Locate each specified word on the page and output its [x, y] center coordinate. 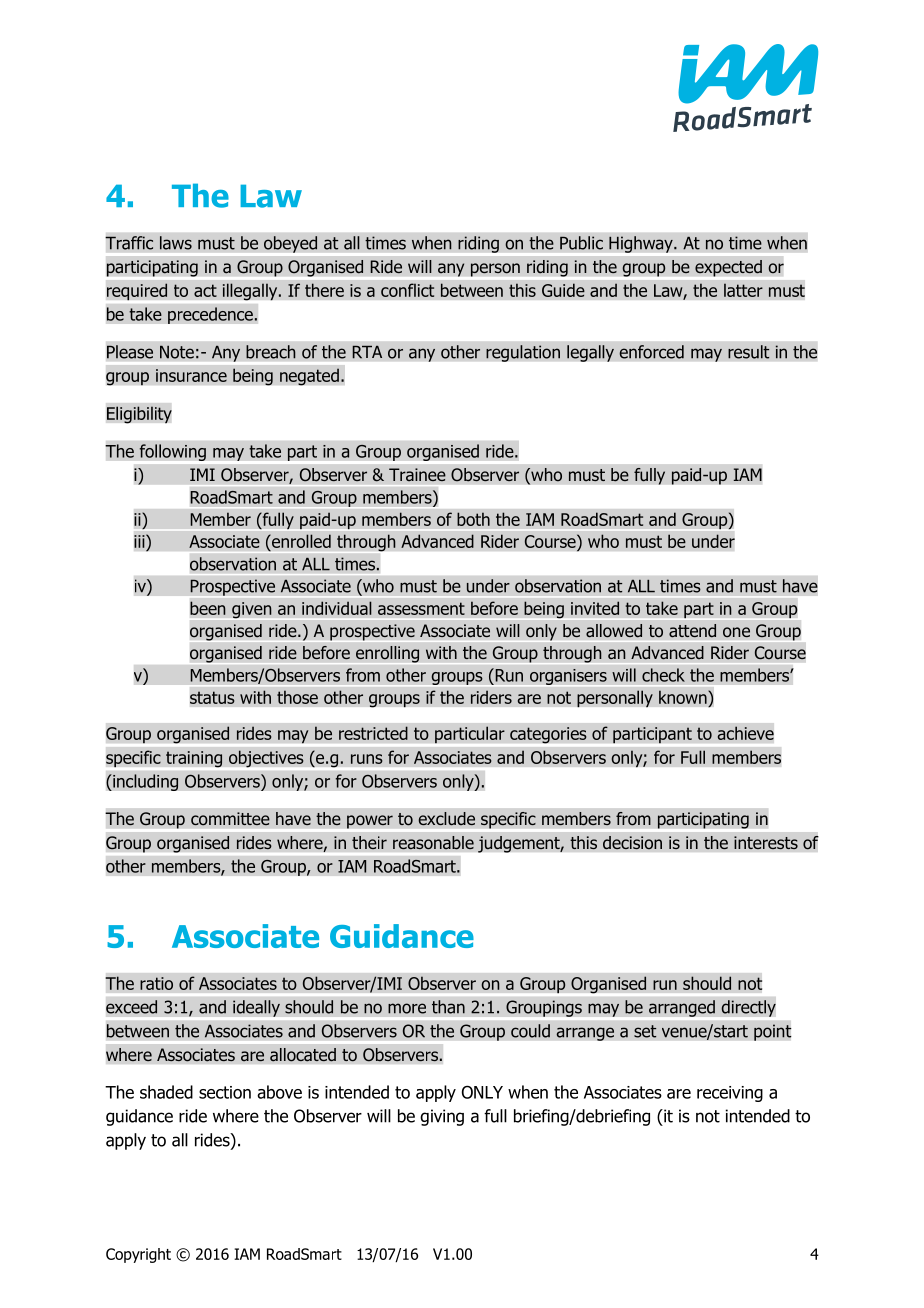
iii [140, 541]
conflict [408, 290]
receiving [730, 1094]
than [448, 1007]
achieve [745, 733]
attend [693, 631]
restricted [373, 733]
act [205, 290]
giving [442, 1117]
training [194, 759]
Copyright [138, 1255]
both [473, 519]
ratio [156, 983]
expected [728, 268]
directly [748, 1008]
